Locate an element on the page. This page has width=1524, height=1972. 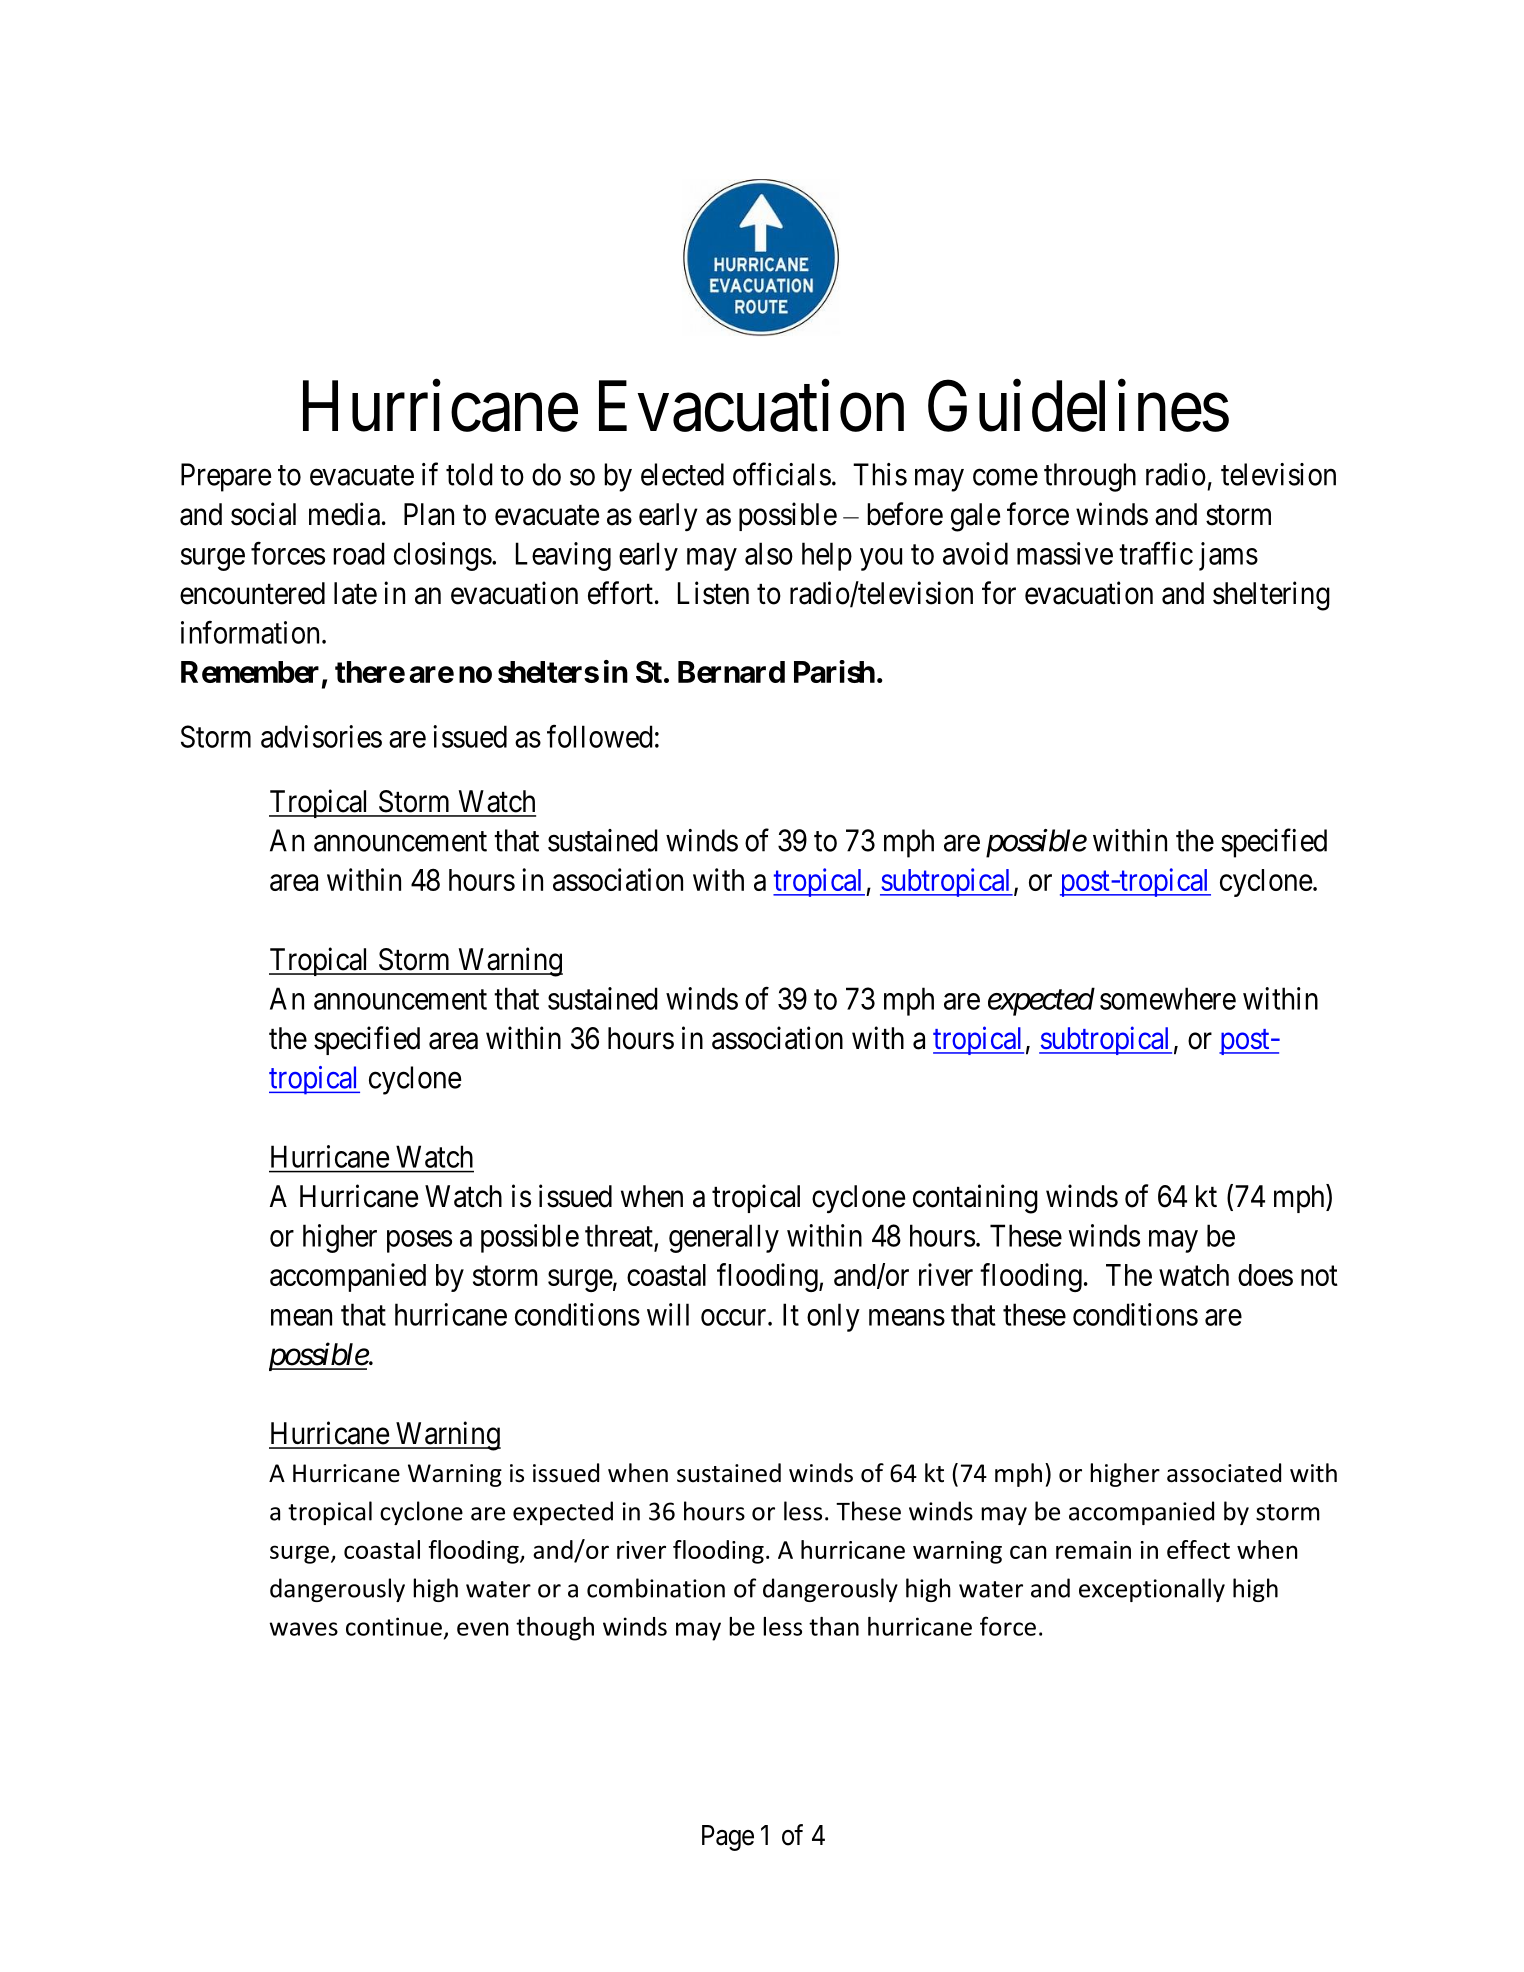
containing is located at coordinates (975, 1199).
